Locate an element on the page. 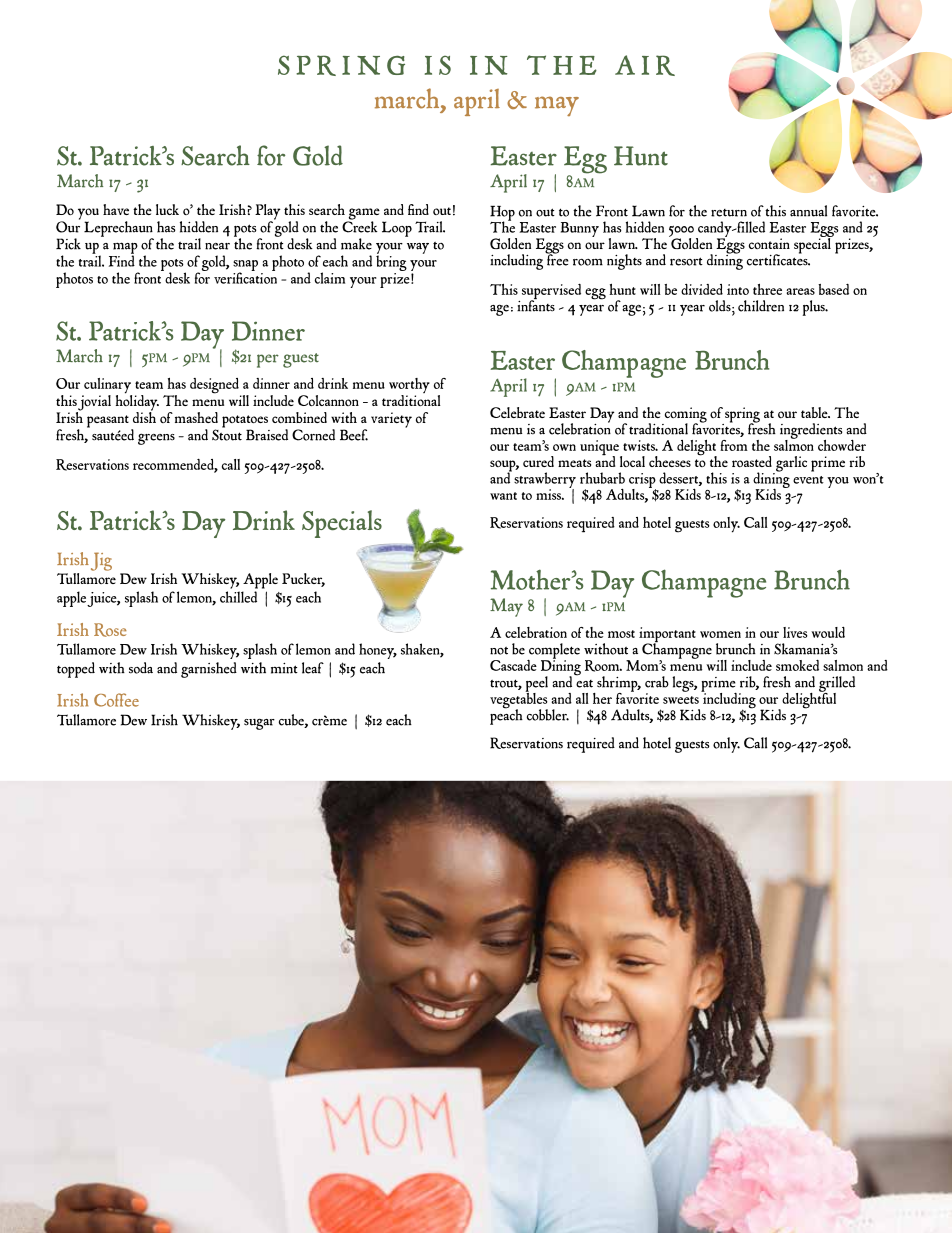 The width and height of the document is (952, 1233). way is located at coordinates (418, 248).
